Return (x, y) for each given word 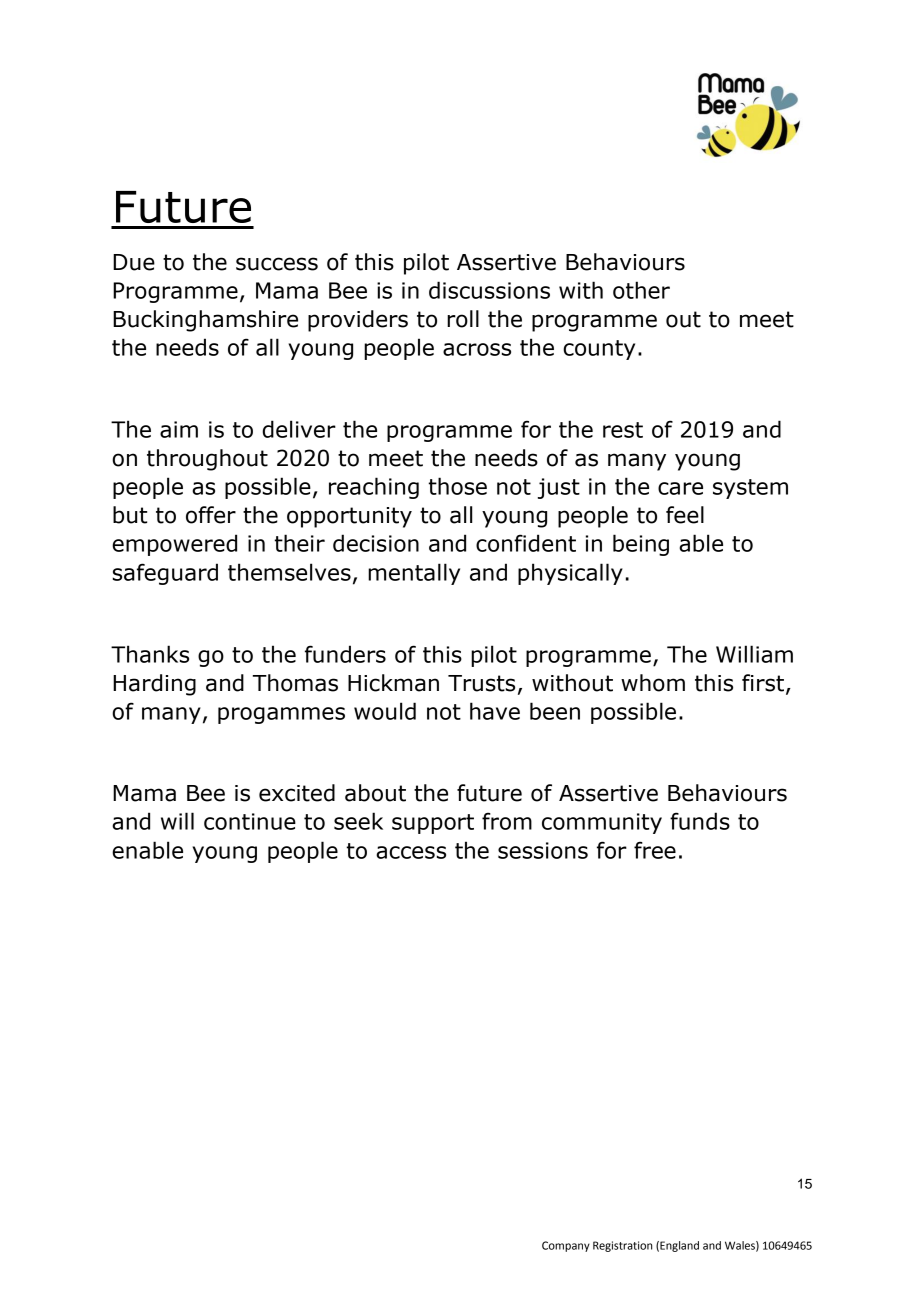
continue (250, 821)
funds (700, 821)
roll (463, 319)
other (641, 290)
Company (566, 1246)
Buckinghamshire (205, 321)
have (495, 711)
